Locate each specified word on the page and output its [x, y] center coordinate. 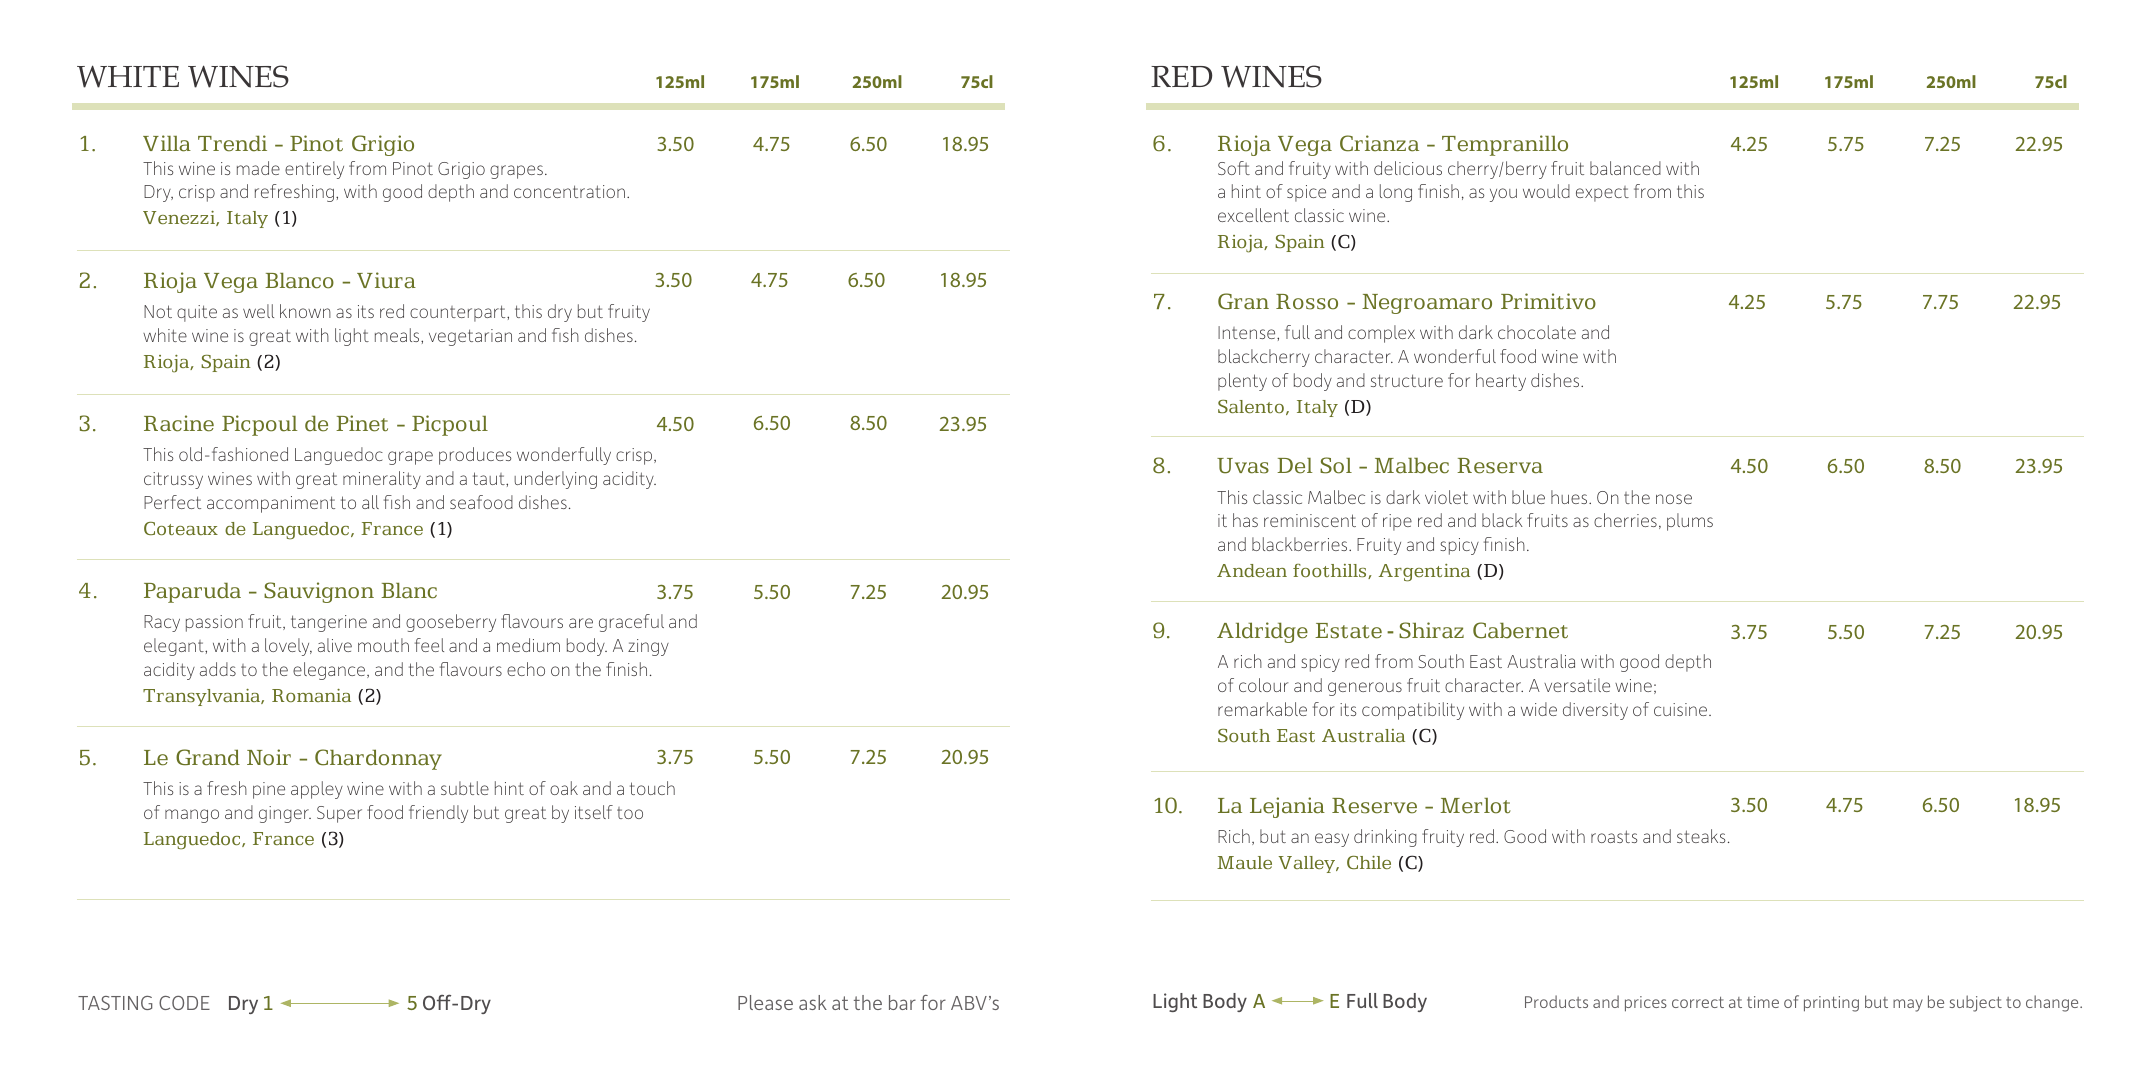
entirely [314, 170]
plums [1690, 522]
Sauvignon [319, 592]
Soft [1234, 168]
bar [902, 1002]
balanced [1625, 168]
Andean [1252, 570]
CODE [184, 1003]
